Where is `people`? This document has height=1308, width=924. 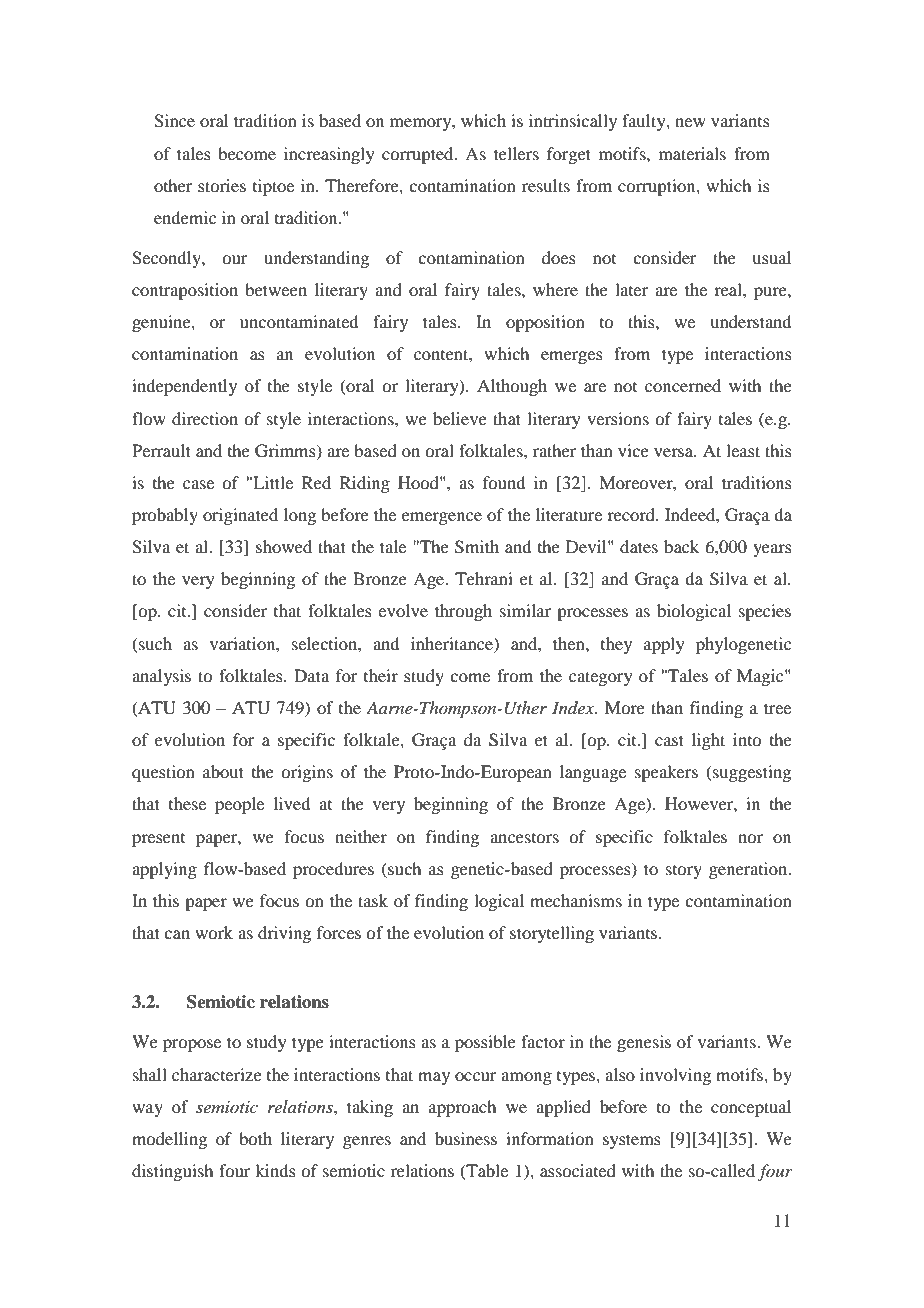 people is located at coordinates (239, 805).
